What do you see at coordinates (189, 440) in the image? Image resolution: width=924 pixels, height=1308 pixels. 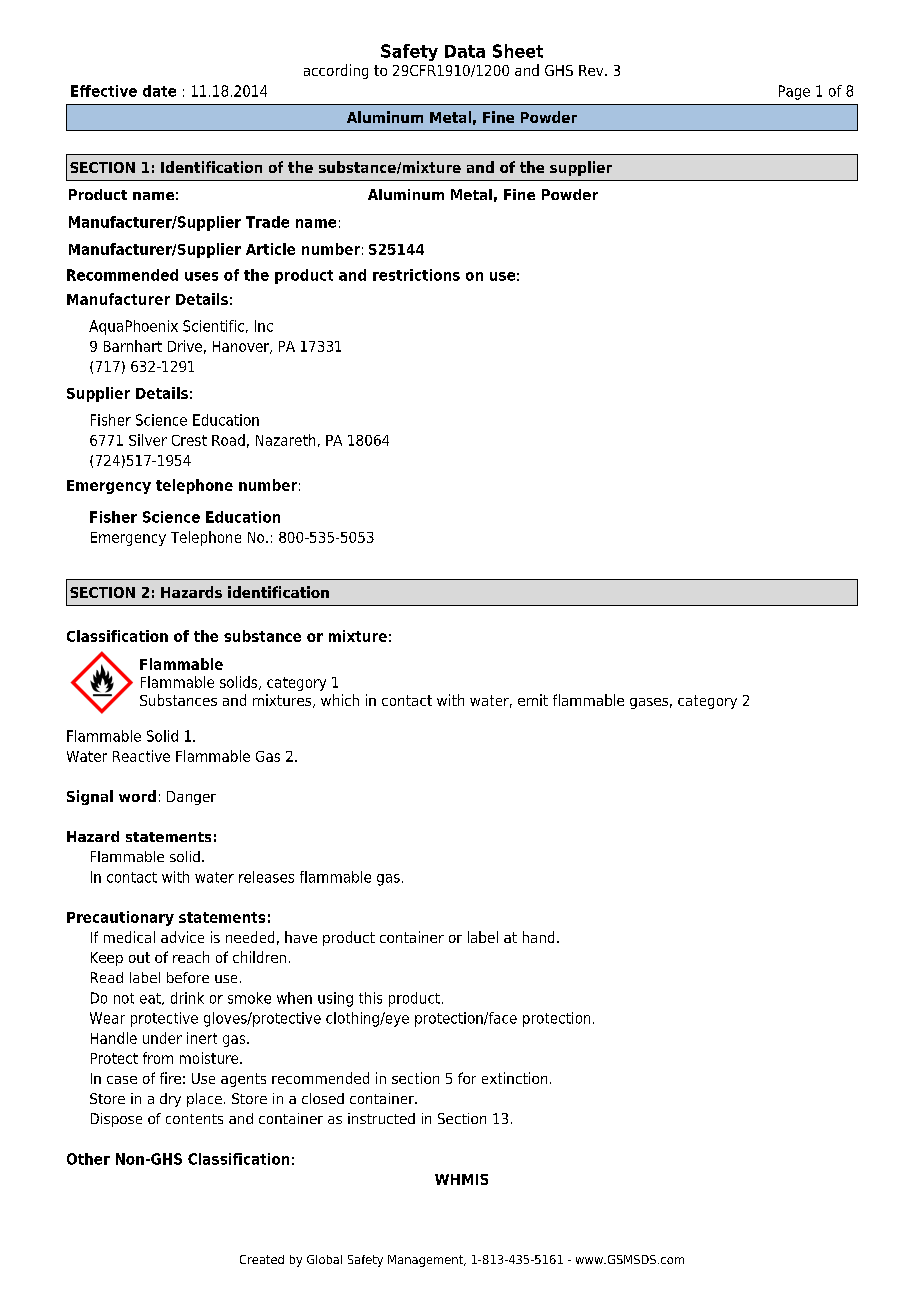 I see `Crest` at bounding box center [189, 440].
